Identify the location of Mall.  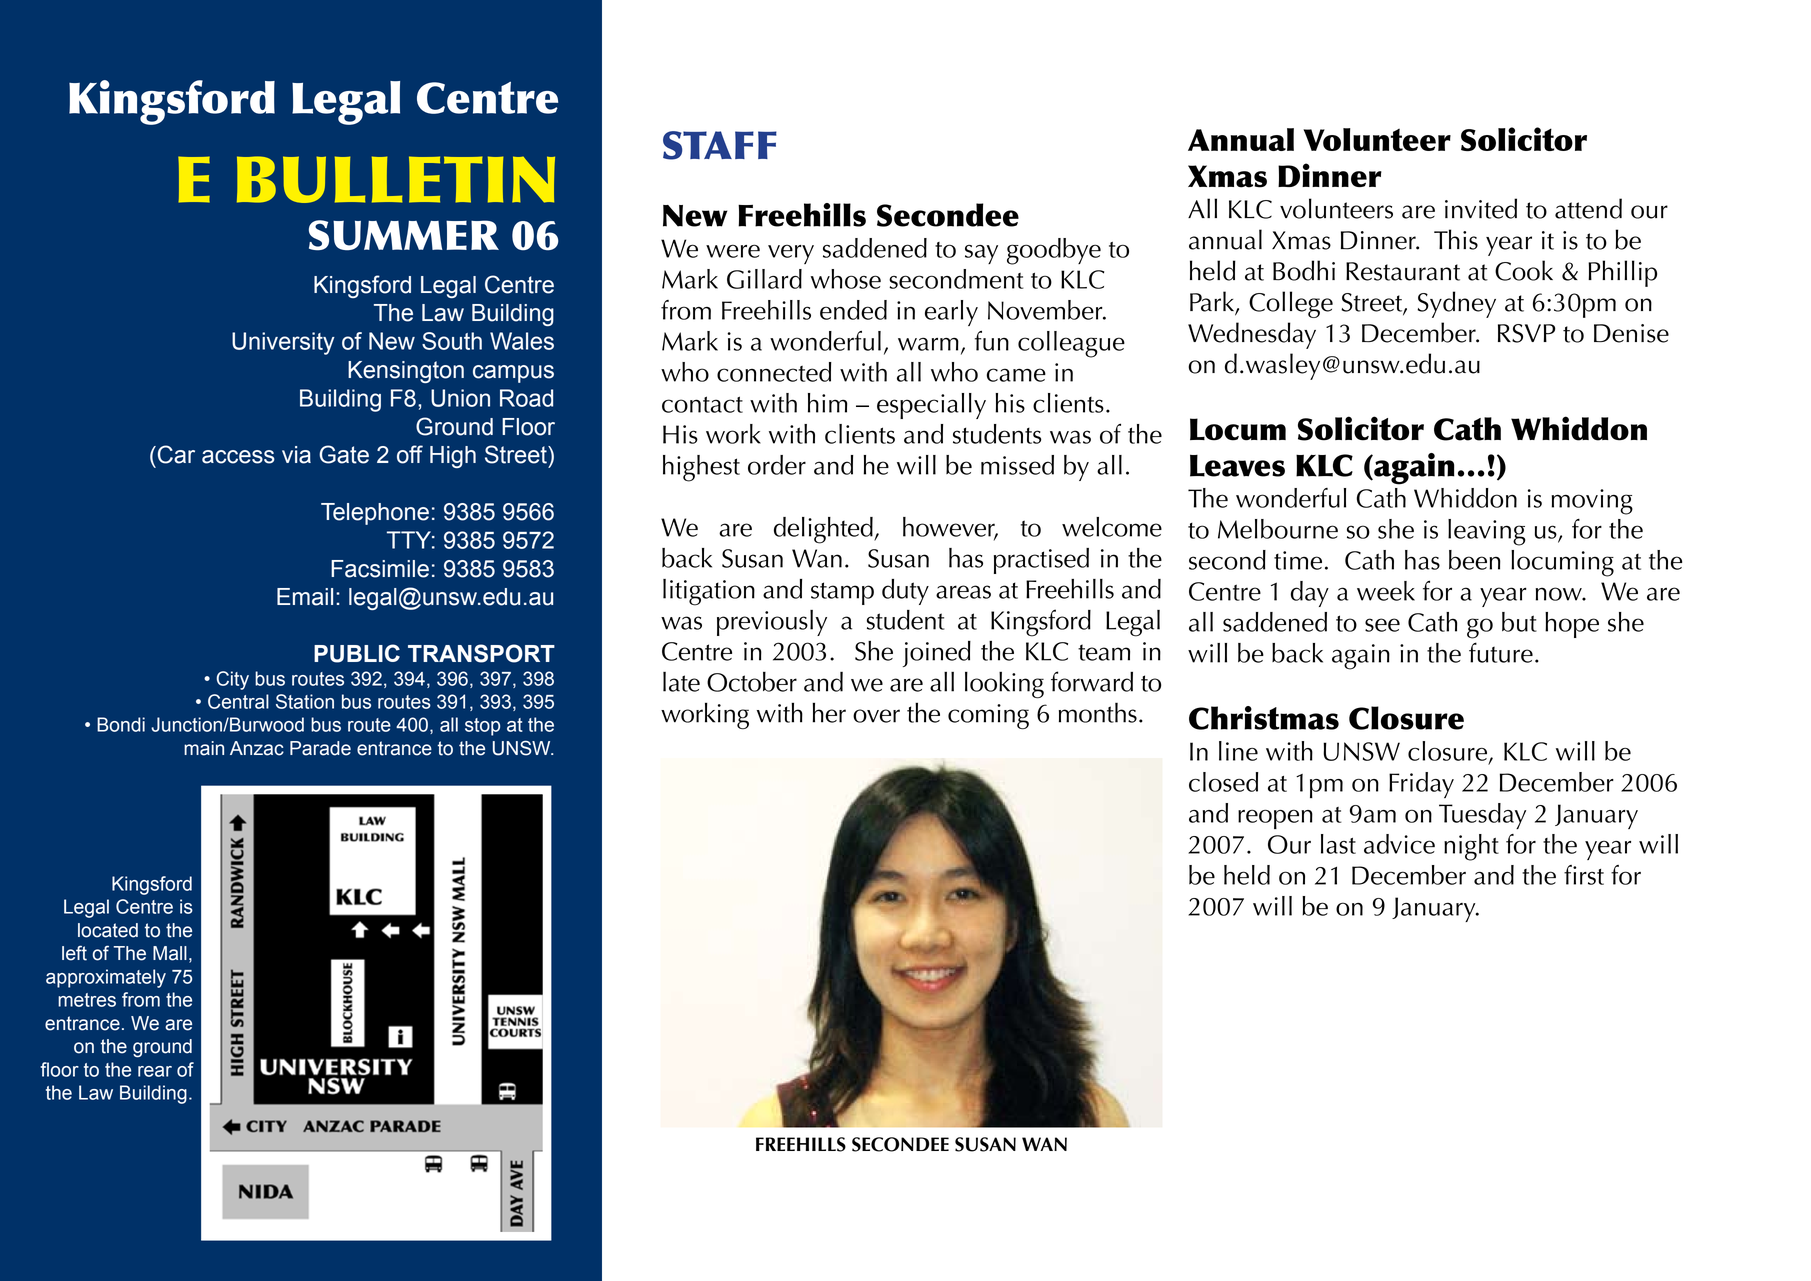
(170, 953).
